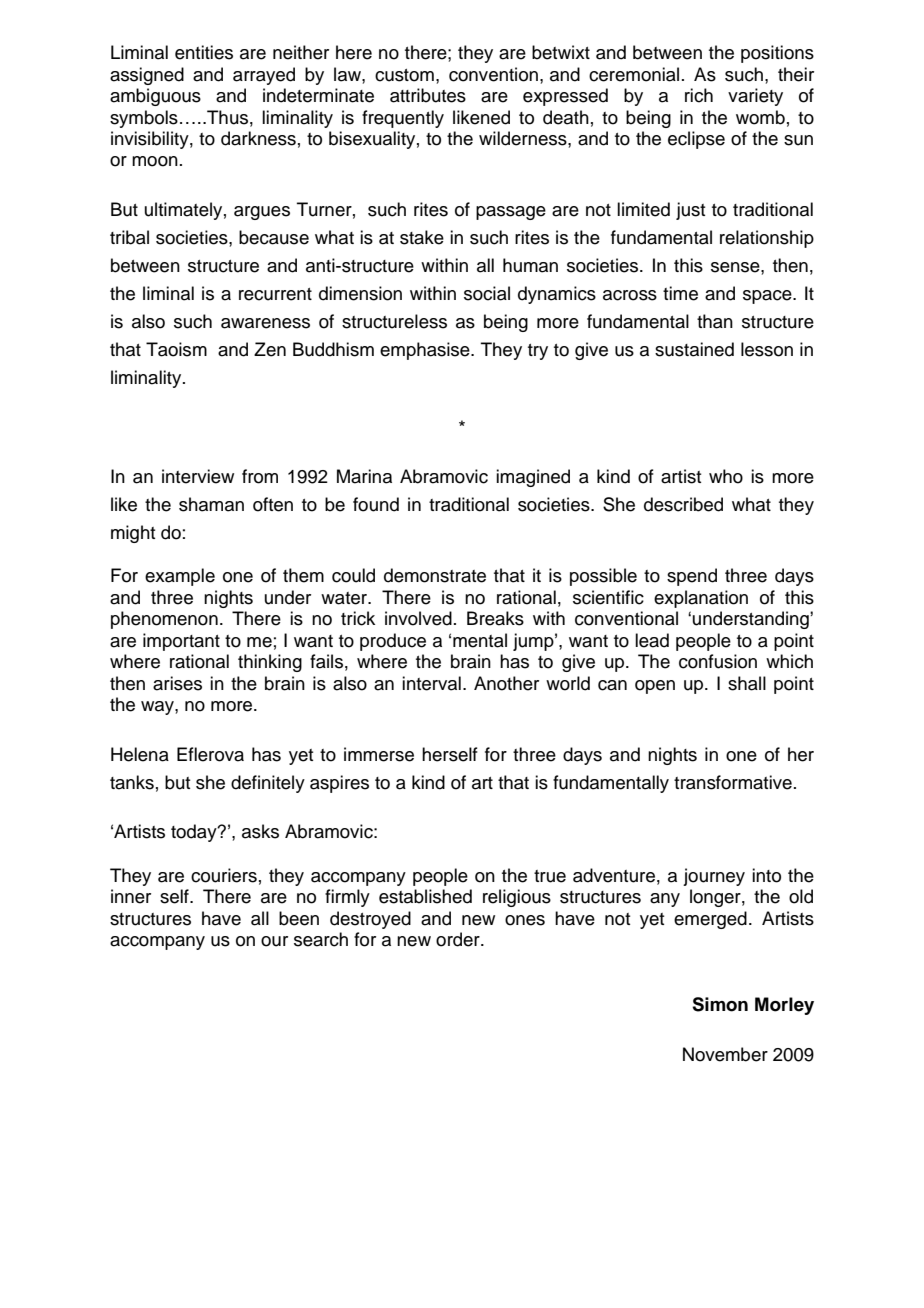  I want to click on arises, so click(177, 683).
